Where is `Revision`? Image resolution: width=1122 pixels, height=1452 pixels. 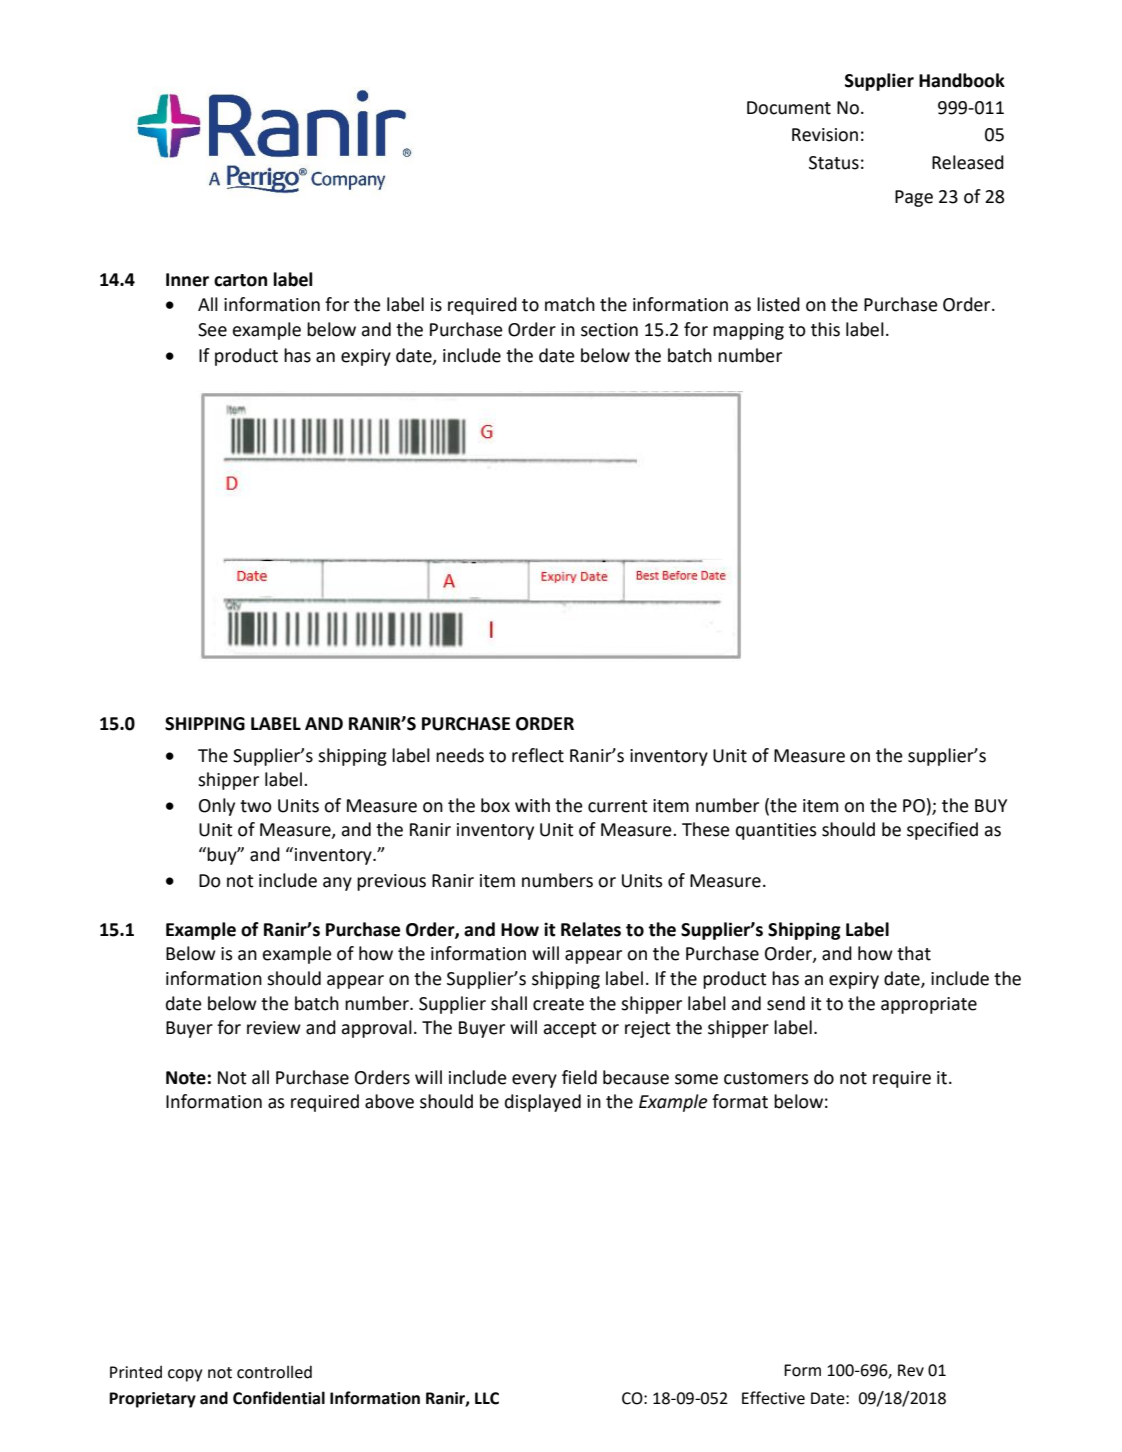
Revision is located at coordinates (825, 135).
